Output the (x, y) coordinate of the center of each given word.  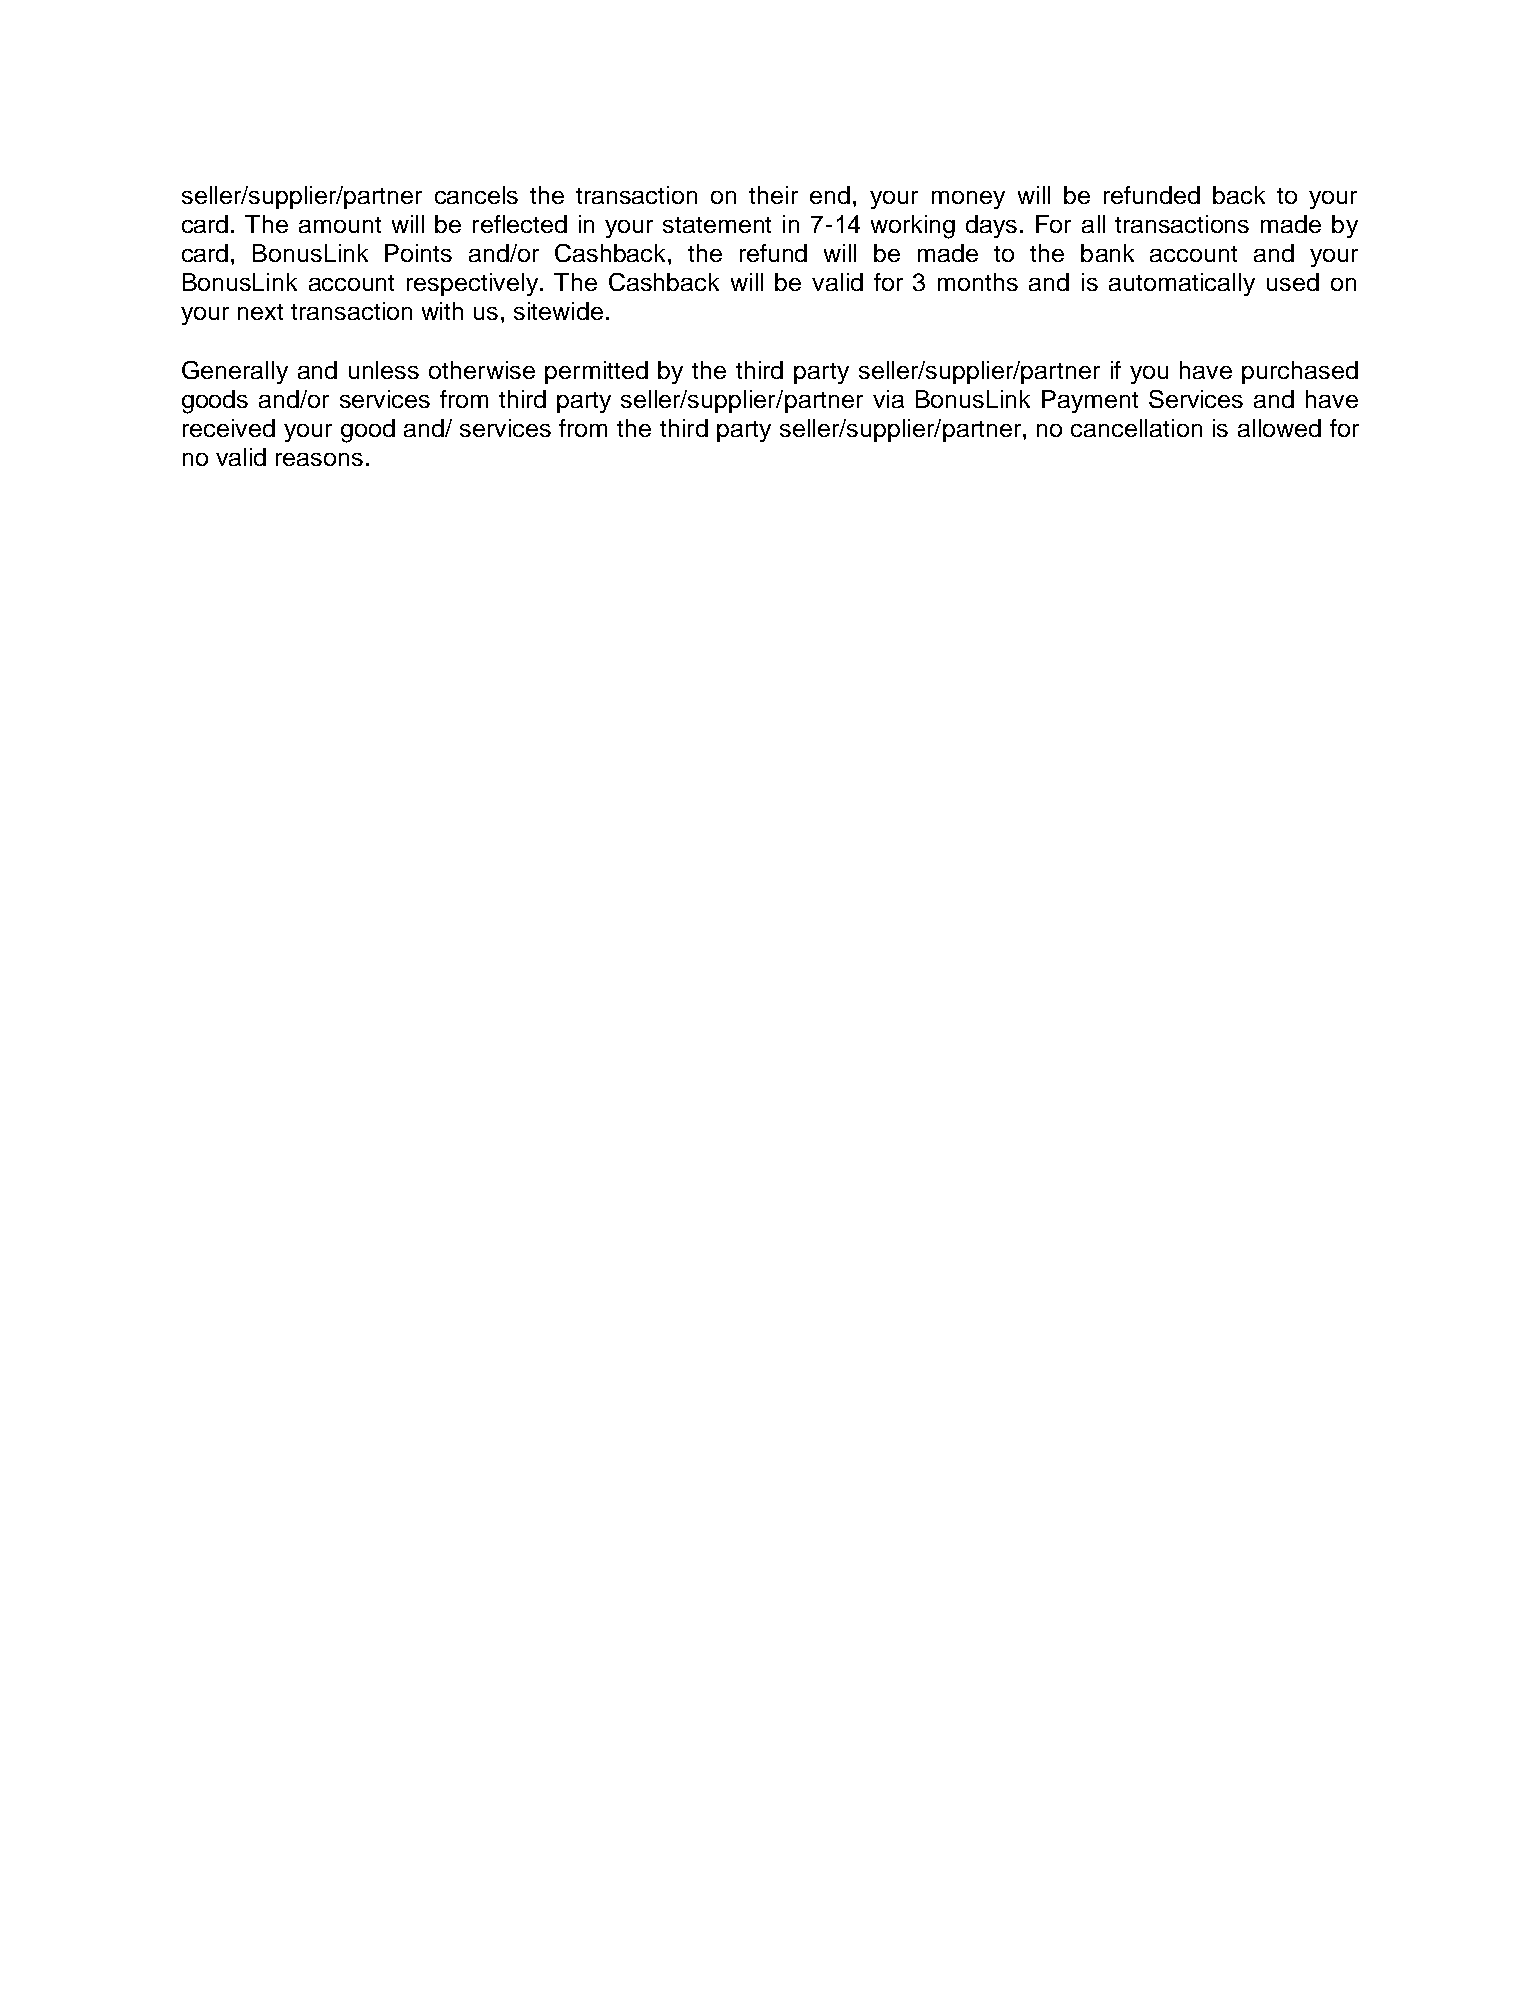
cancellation (1136, 428)
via (888, 399)
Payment (1090, 401)
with (442, 311)
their (773, 195)
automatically (1182, 284)
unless (384, 370)
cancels (476, 195)
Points (418, 253)
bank (1107, 253)
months (978, 282)
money (968, 200)
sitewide (558, 311)
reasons (319, 459)
